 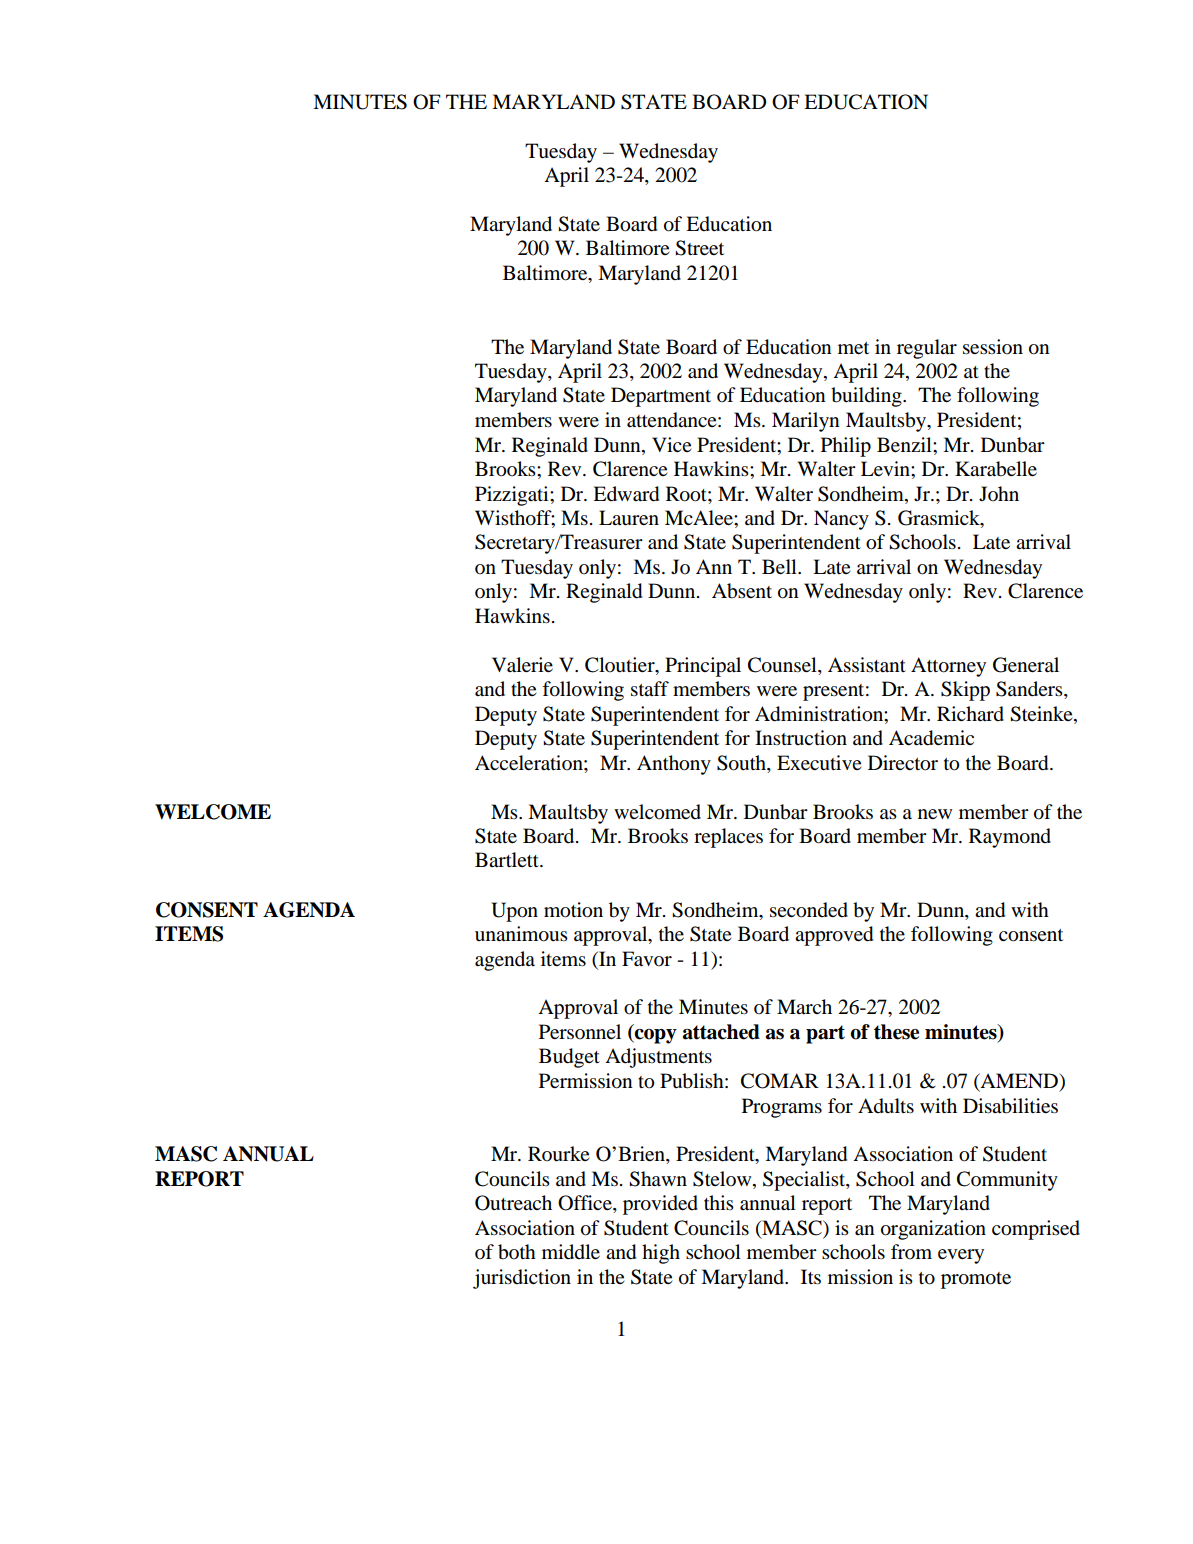 What do you see at coordinates (999, 493) in the document?
I see `John` at bounding box center [999, 493].
